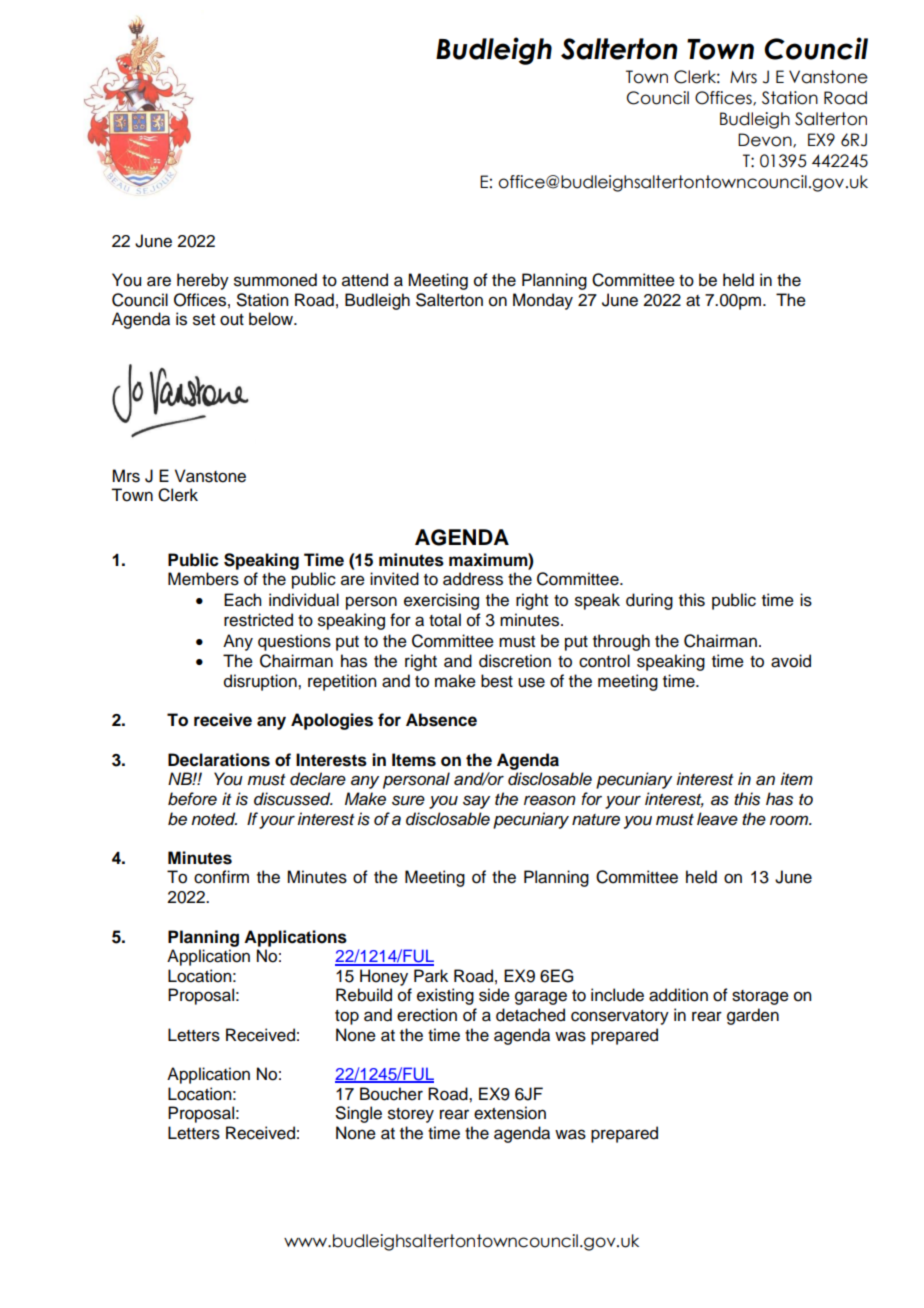  Describe the element at coordinates (359, 1114) in the page. I see `Single` at that location.
